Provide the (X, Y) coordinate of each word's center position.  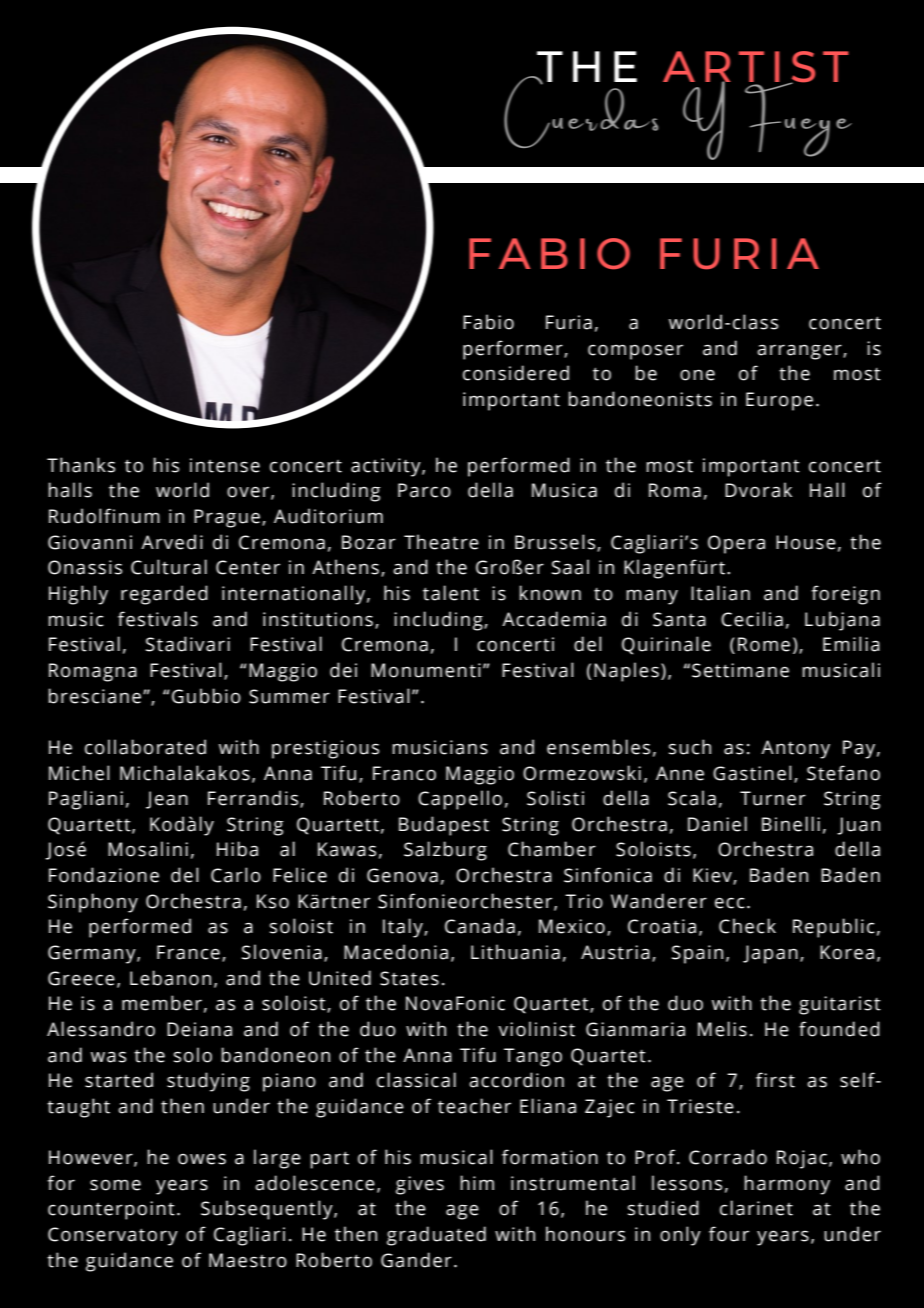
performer (514, 350)
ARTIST (756, 68)
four (729, 1234)
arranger (800, 352)
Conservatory (113, 1236)
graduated (436, 1236)
